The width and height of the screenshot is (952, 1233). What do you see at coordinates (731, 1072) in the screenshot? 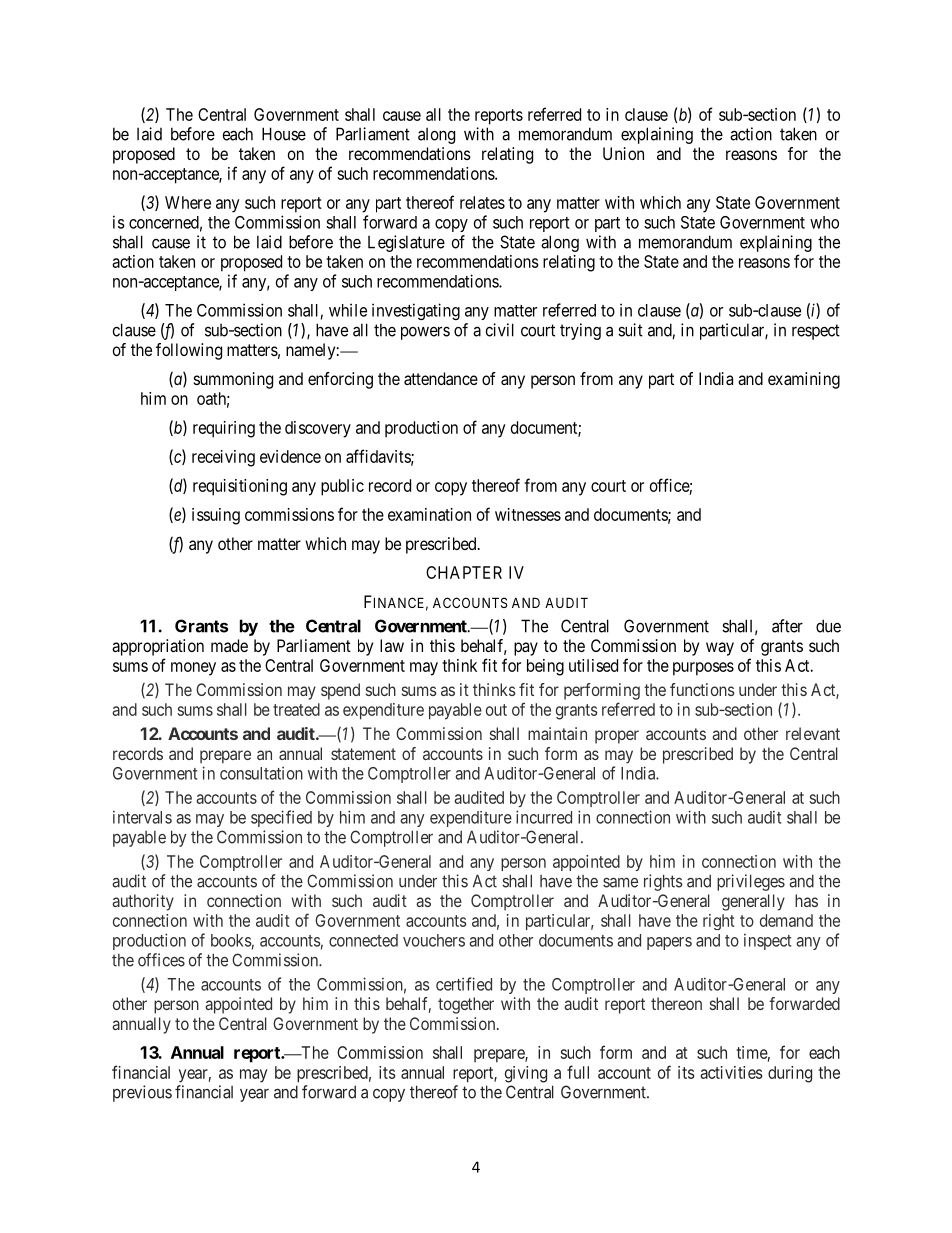
I see `activities` at bounding box center [731, 1072].
